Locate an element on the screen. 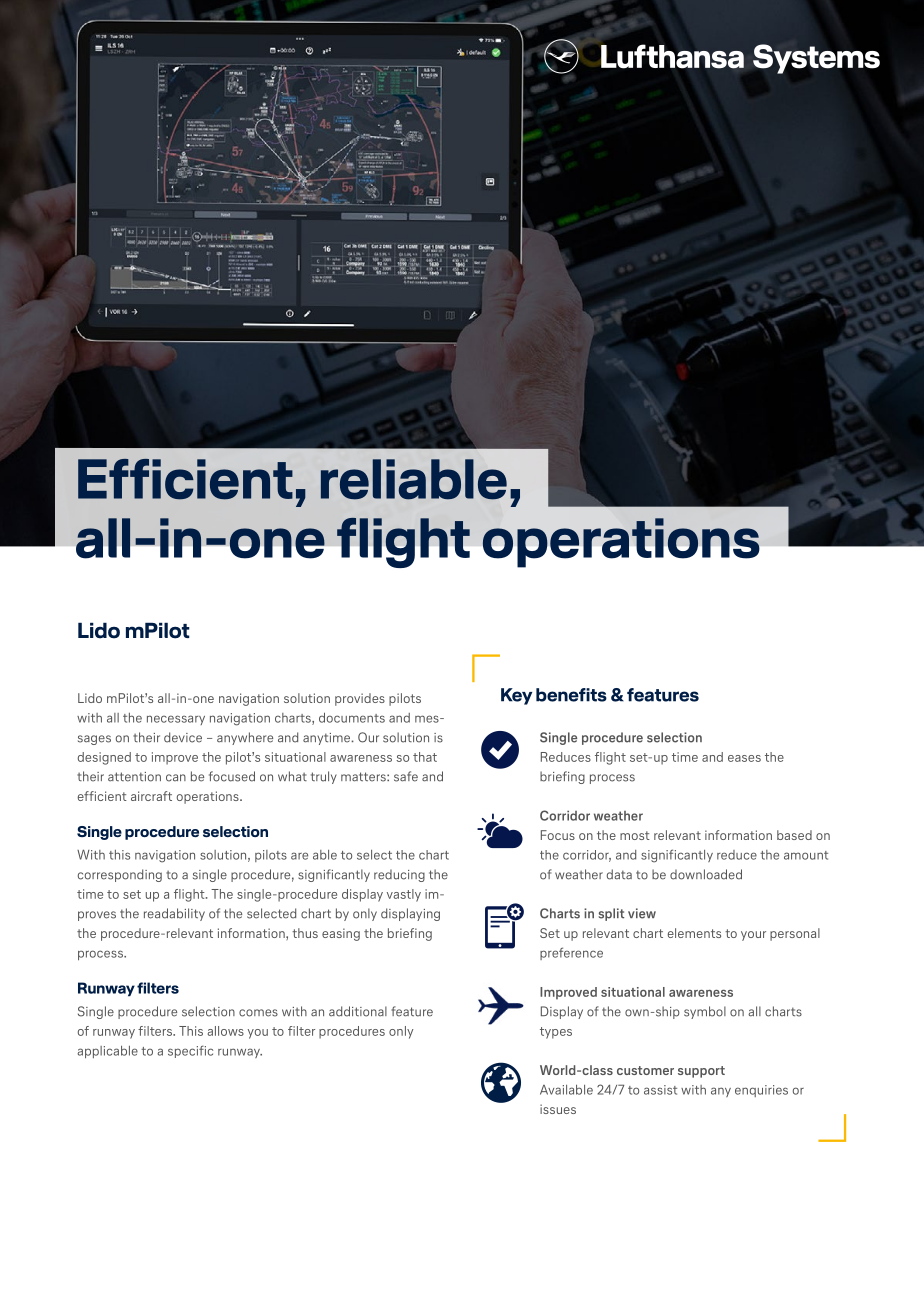 Image resolution: width=924 pixels, height=1308 pixels. specific is located at coordinates (190, 1051).
